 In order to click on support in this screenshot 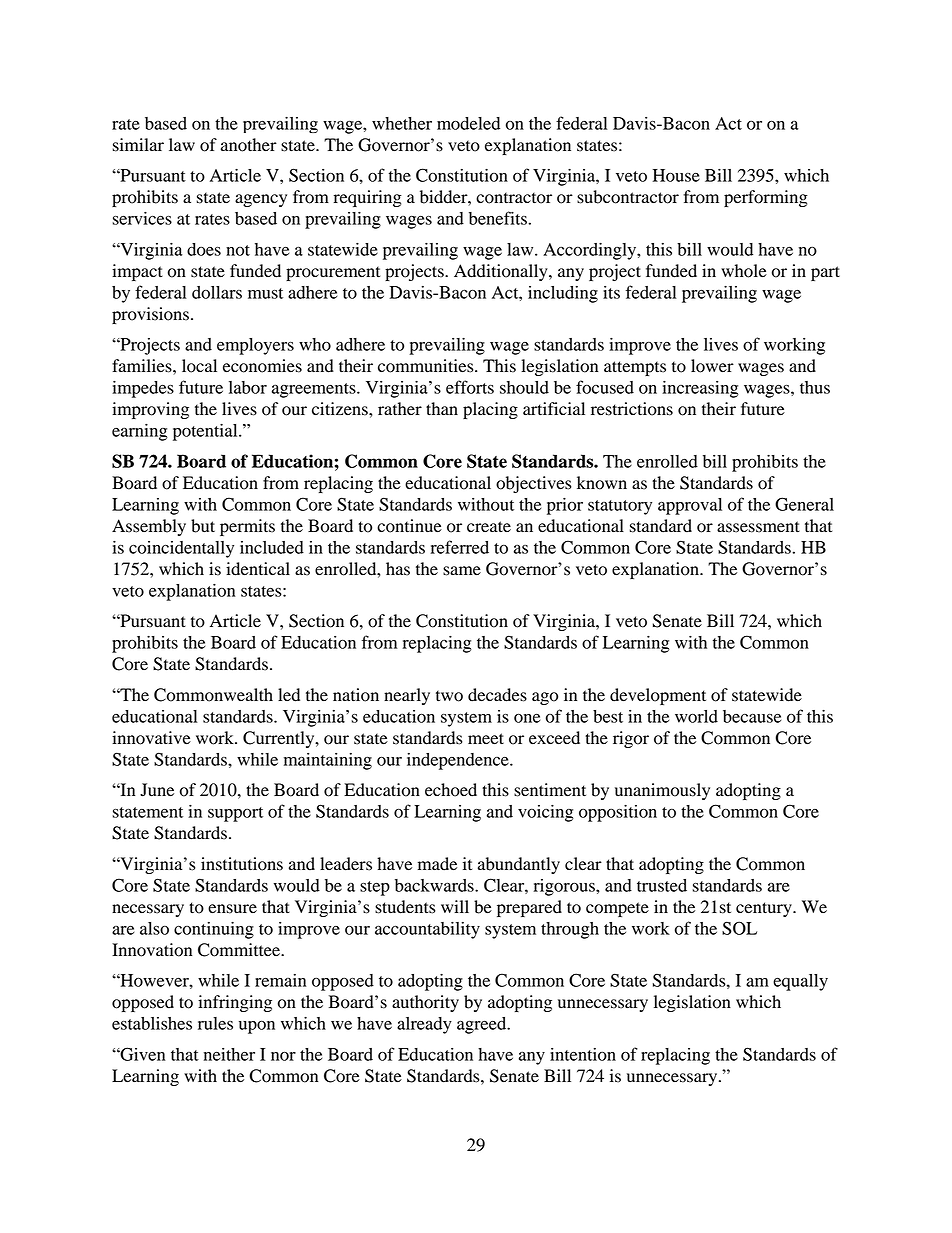, I will do `click(235, 814)`.
